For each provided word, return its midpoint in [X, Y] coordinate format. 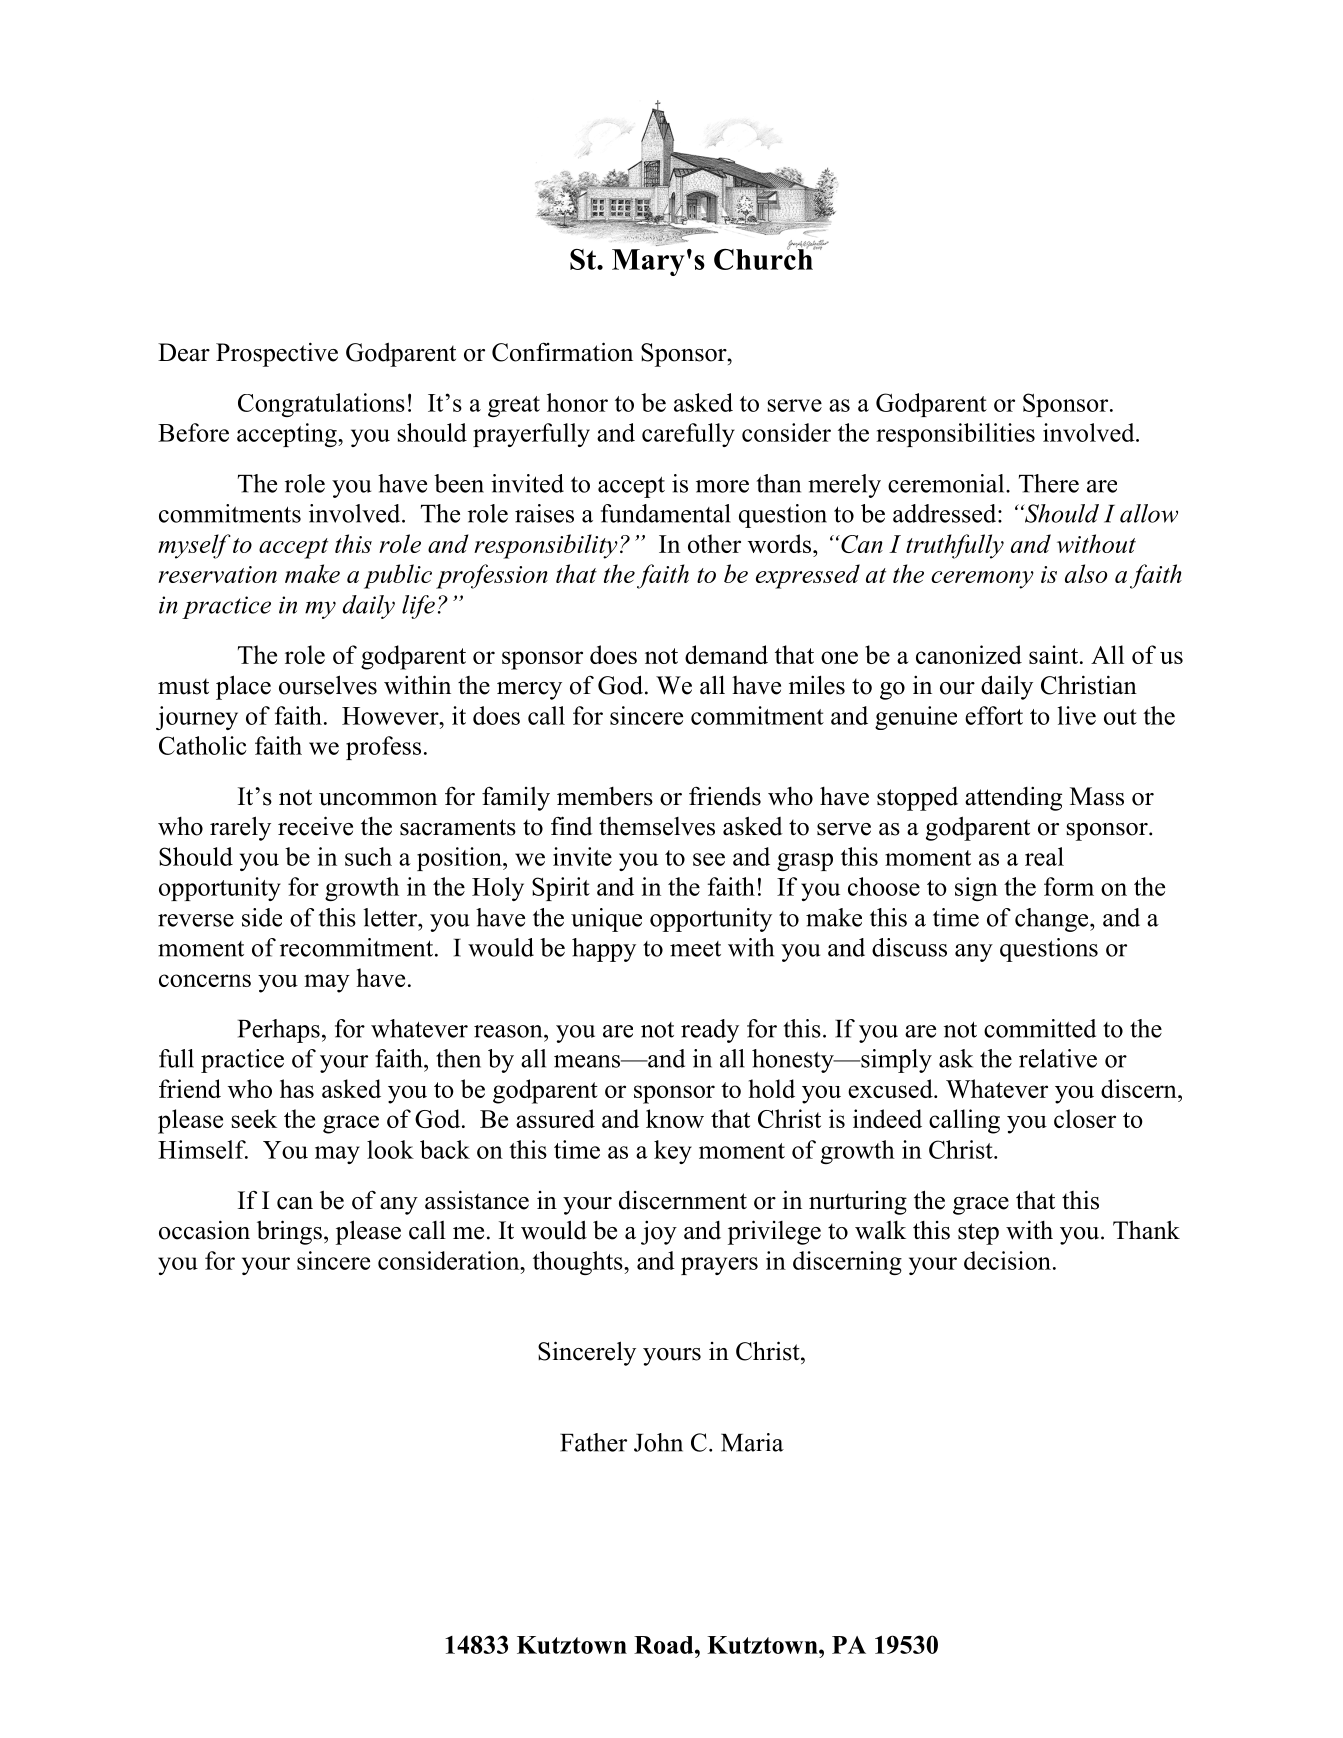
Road [665, 1645]
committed [1040, 1028]
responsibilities [955, 435]
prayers [719, 1266]
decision [1007, 1260]
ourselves [328, 685]
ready [710, 1031]
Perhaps [279, 1031]
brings [289, 1232]
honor [577, 402]
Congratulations [321, 405]
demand [726, 654]
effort [994, 715]
